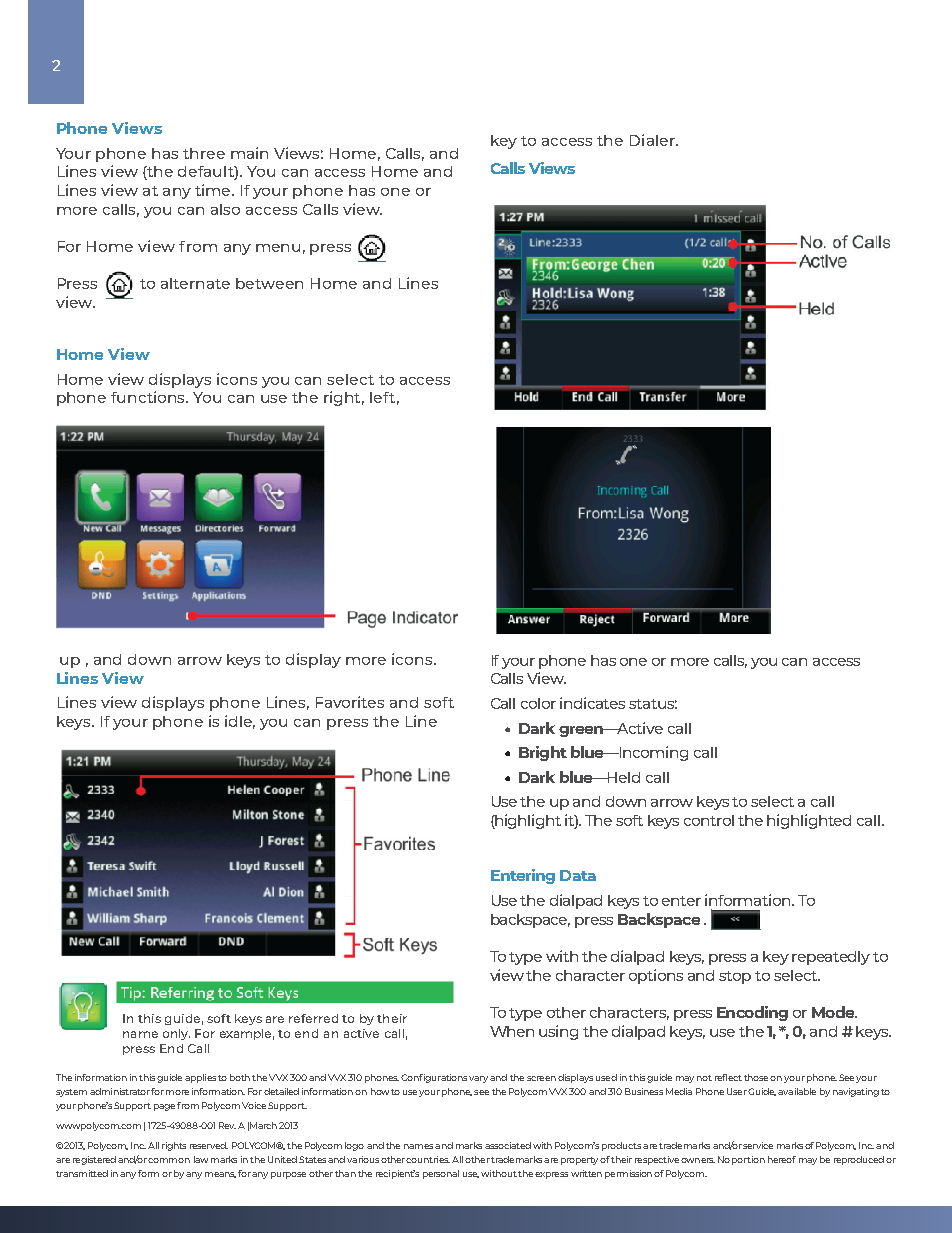 The image size is (952, 1233). I want to click on only, so click(176, 1034).
